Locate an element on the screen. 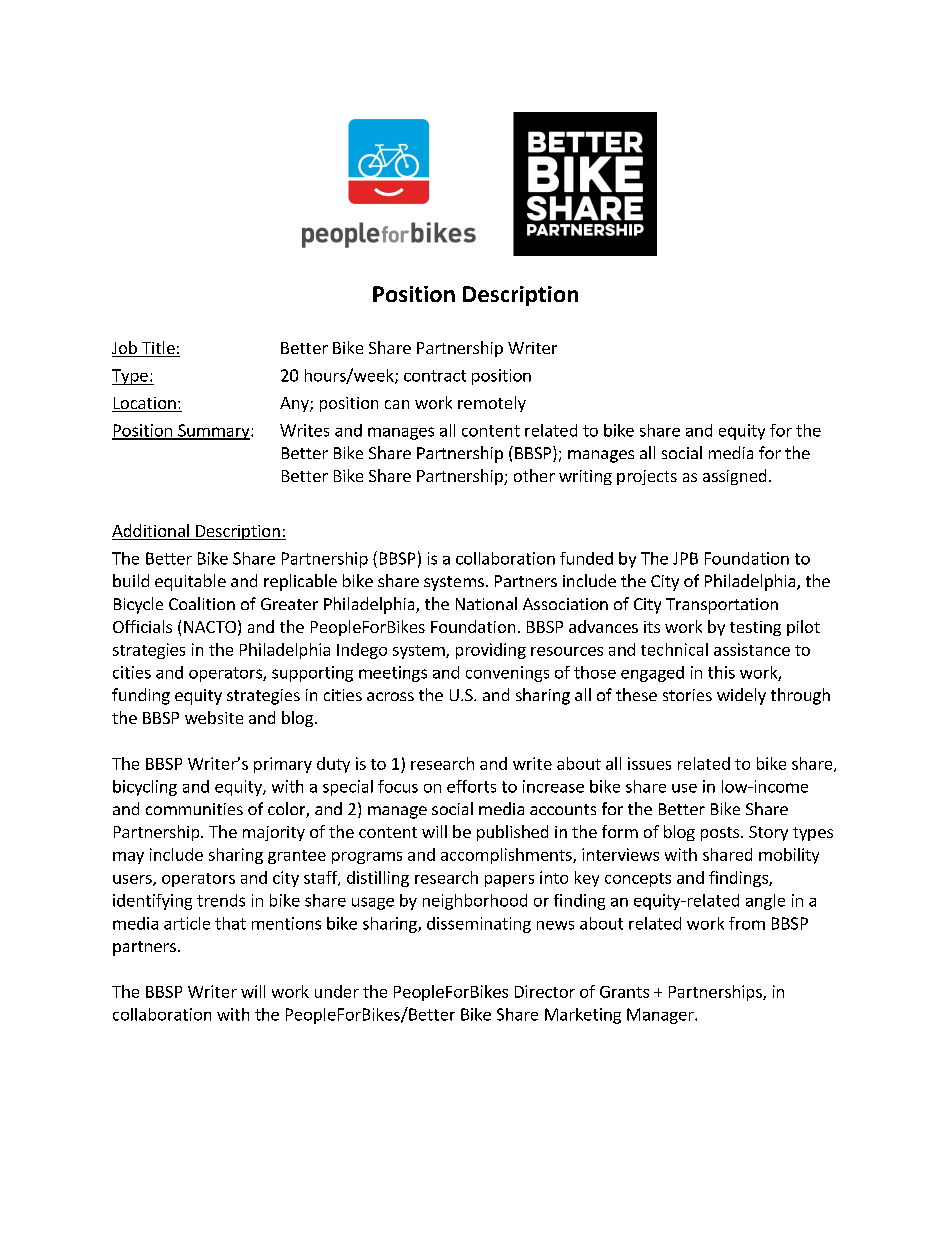 The image size is (952, 1233). assigned is located at coordinates (734, 477).
